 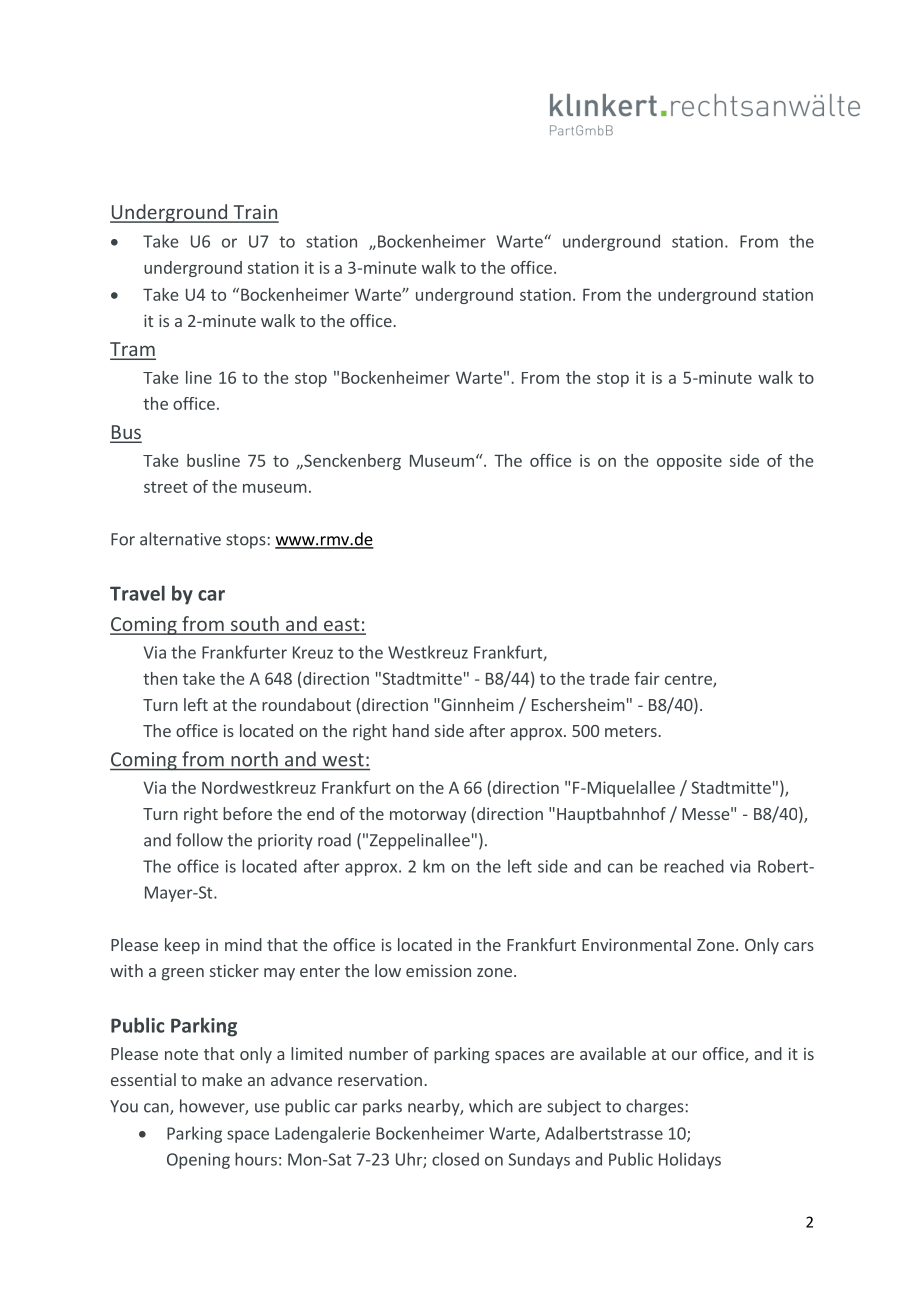 I want to click on Senckenberg, so click(x=351, y=462).
